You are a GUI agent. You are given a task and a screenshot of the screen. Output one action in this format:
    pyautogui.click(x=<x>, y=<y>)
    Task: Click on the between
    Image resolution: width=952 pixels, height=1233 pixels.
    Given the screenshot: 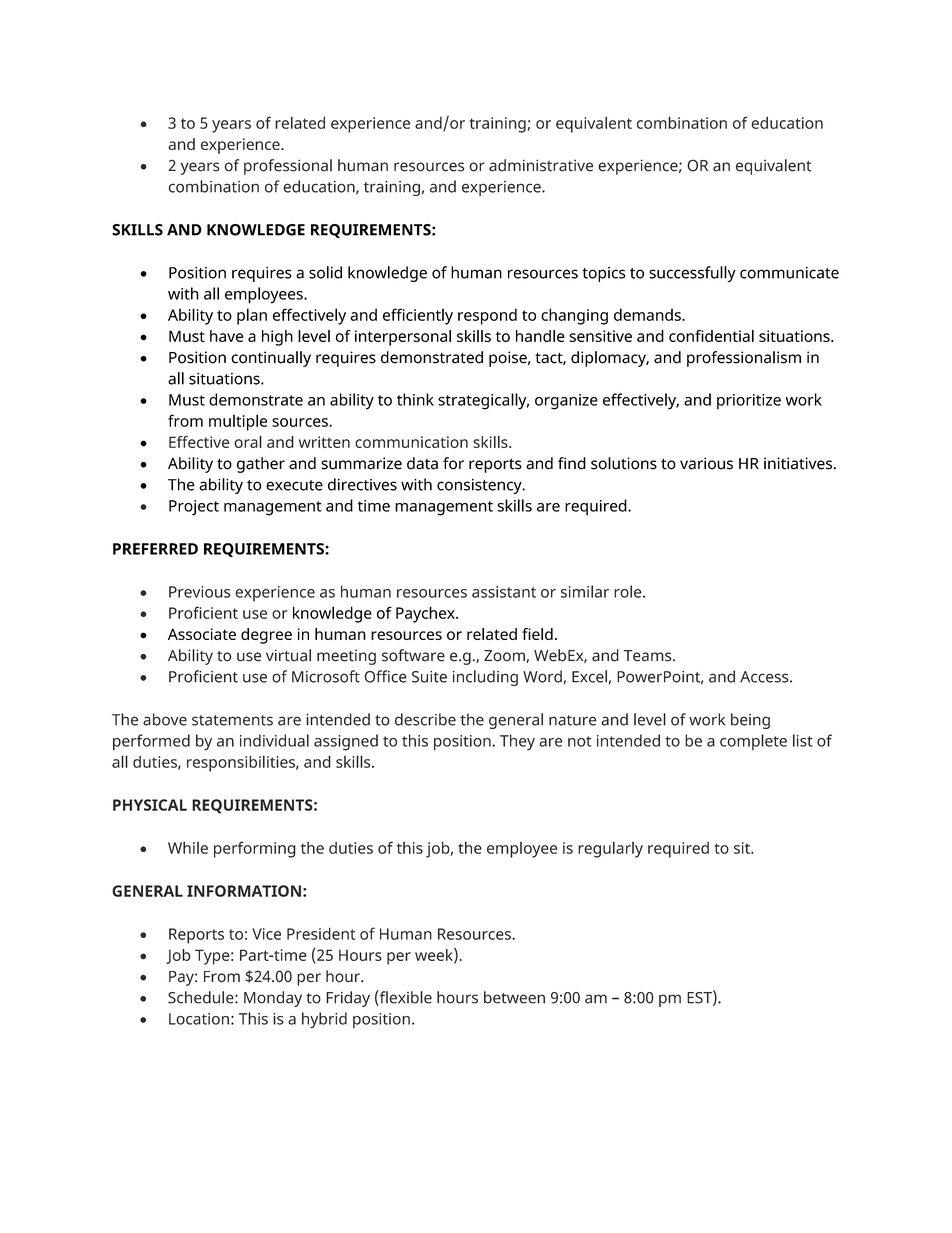 What is the action you would take?
    pyautogui.click(x=514, y=997)
